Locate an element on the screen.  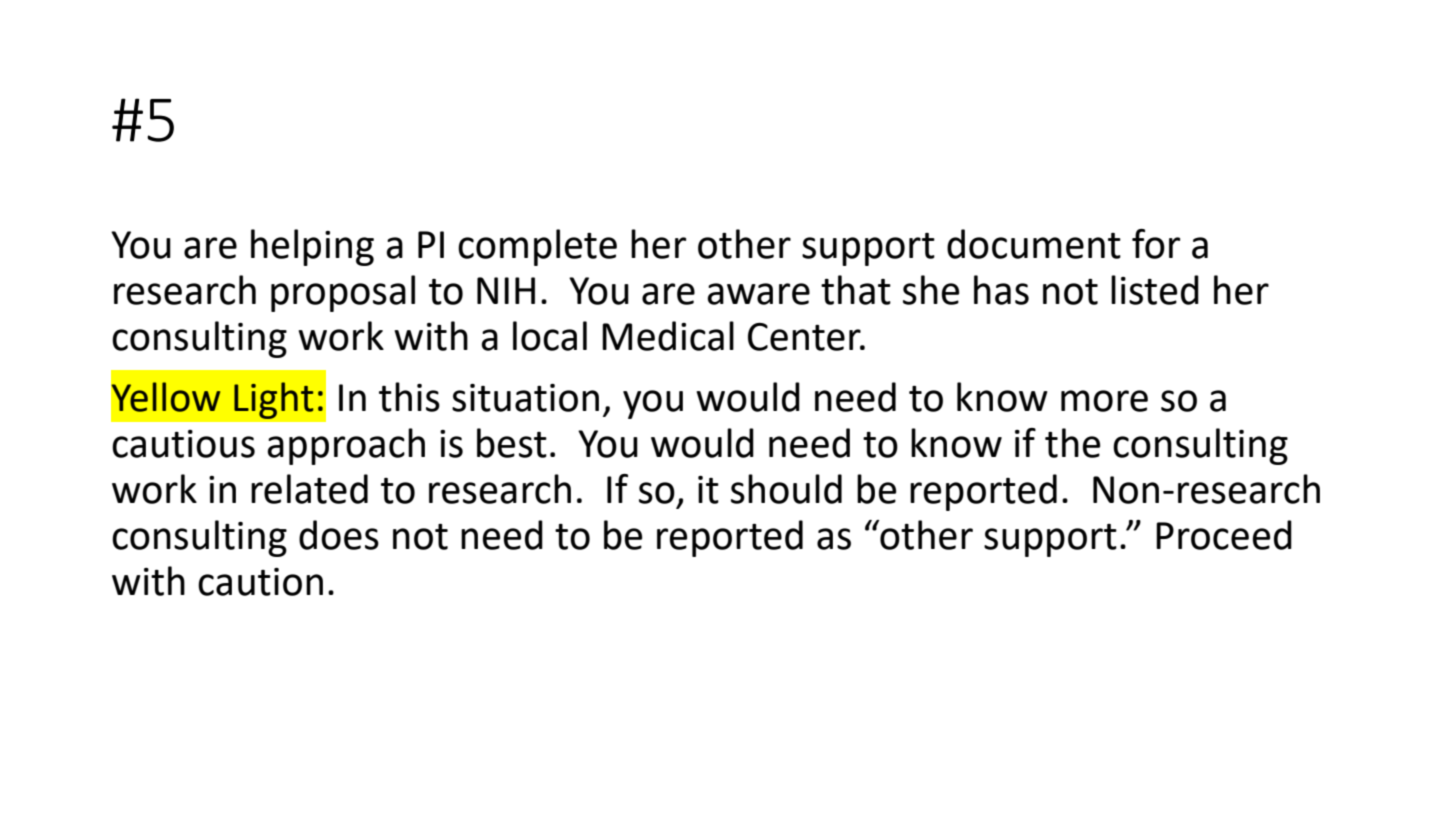
caution is located at coordinates (260, 582).
